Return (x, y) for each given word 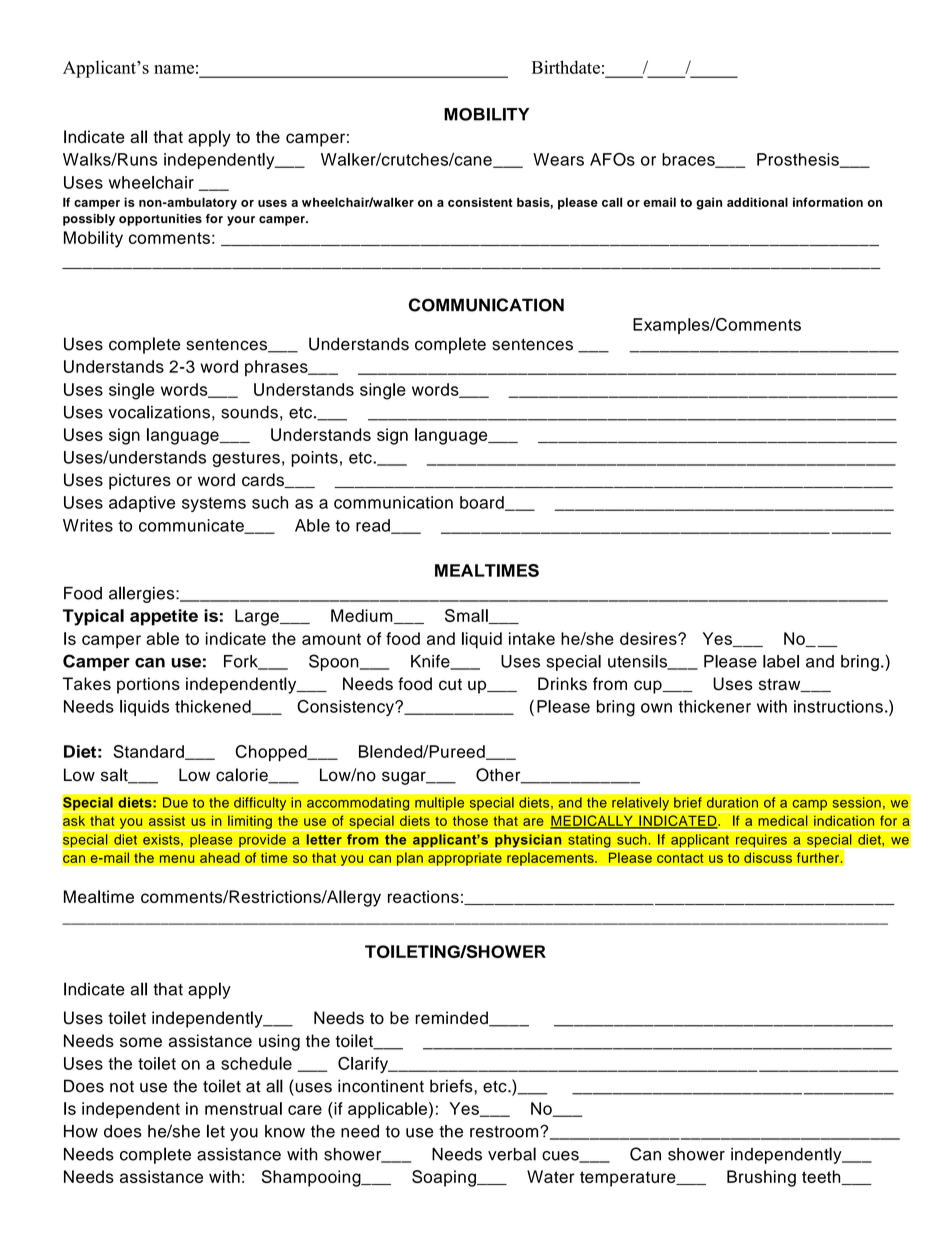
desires (649, 638)
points (314, 459)
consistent (480, 202)
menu (177, 859)
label (781, 661)
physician (528, 841)
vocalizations (159, 412)
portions (148, 685)
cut (450, 684)
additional (757, 202)
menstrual (243, 1108)
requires (761, 841)
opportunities (160, 220)
